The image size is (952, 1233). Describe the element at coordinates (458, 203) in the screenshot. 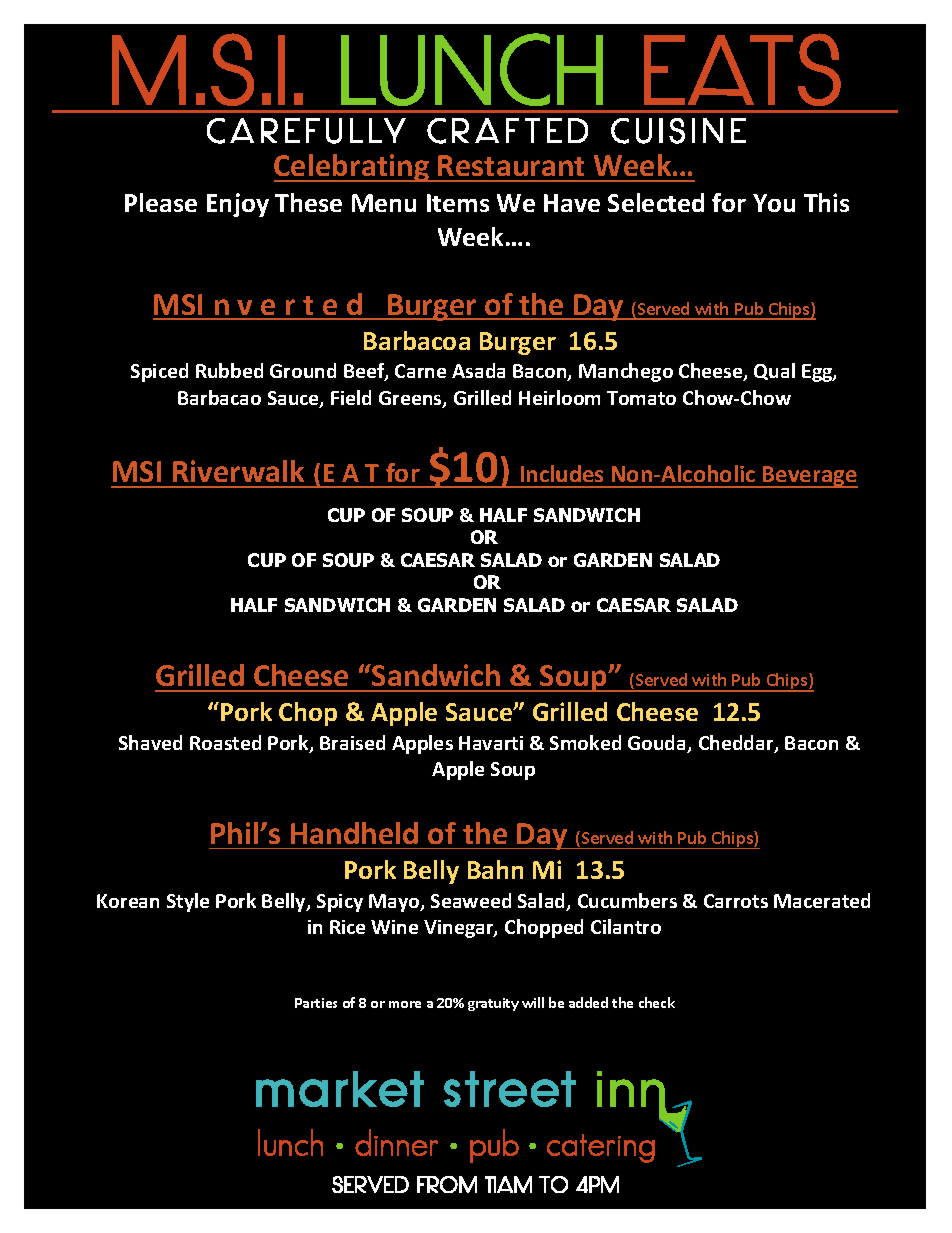

I see `Items` at that location.
